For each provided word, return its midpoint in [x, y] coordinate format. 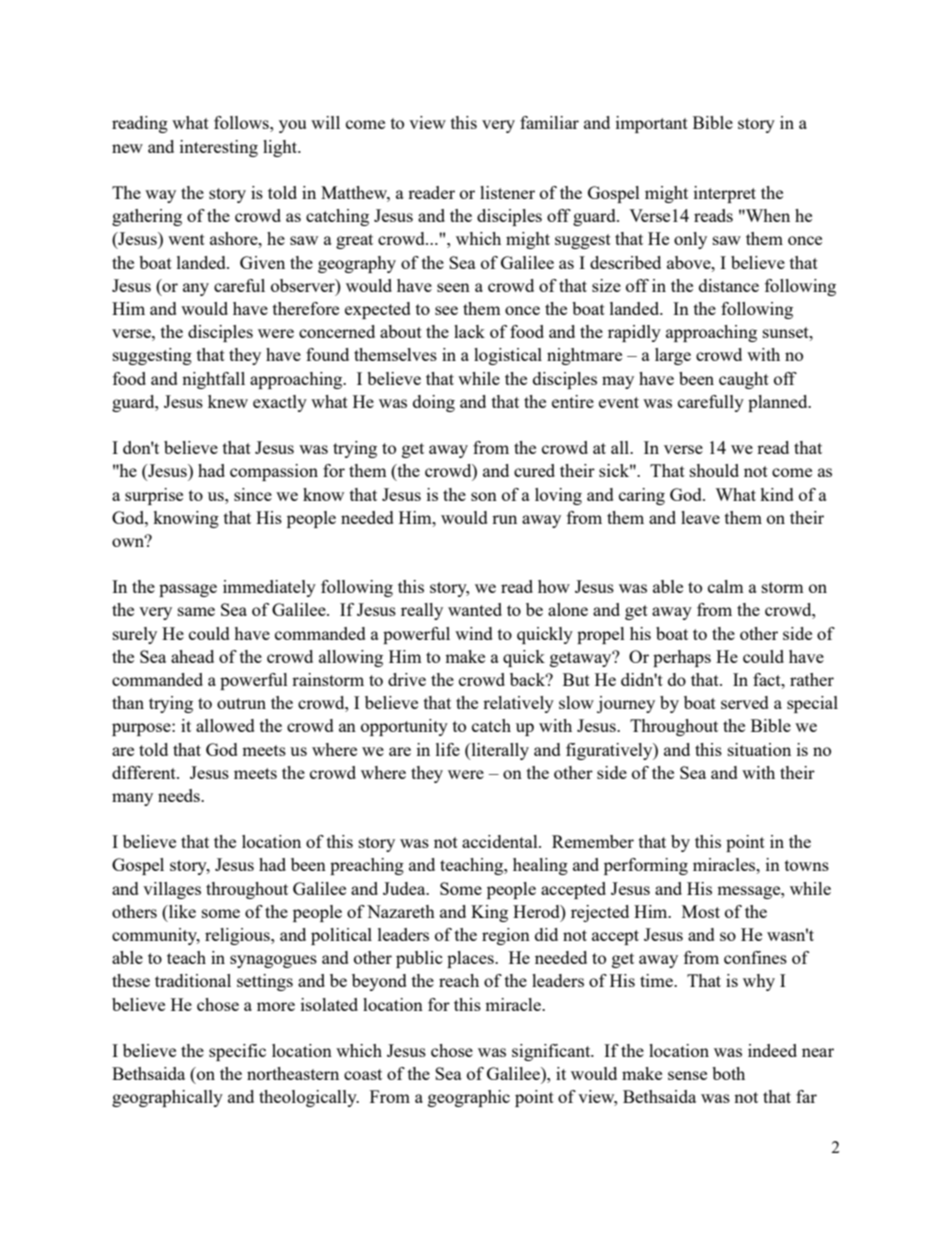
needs [180, 795]
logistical [508, 356]
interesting [219, 148]
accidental [501, 841]
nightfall [213, 380]
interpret [725, 194]
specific [237, 1052]
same [196, 611]
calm [726, 586]
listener [507, 192]
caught [744, 380]
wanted [475, 609]
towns [807, 865]
